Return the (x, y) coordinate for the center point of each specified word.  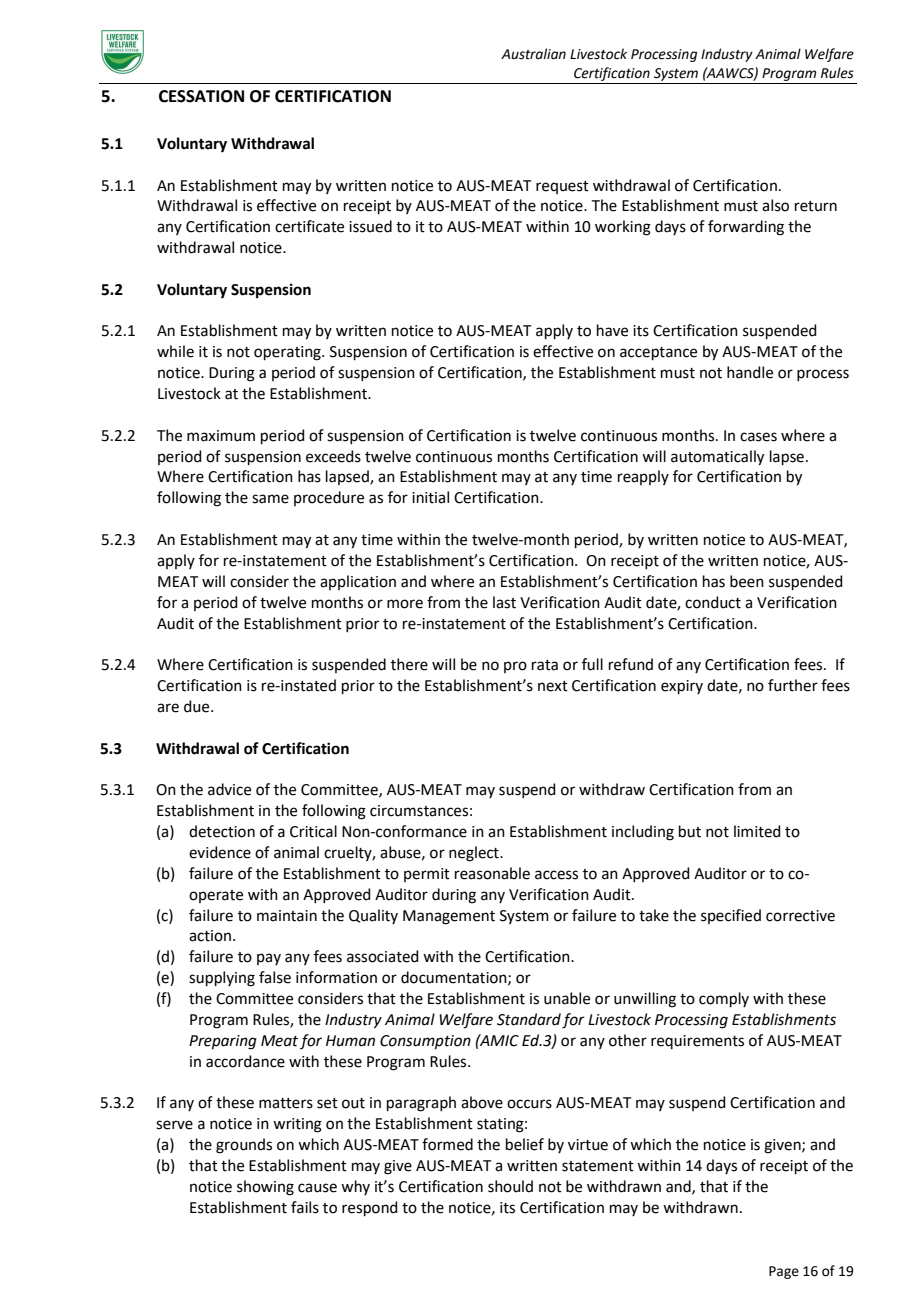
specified (731, 916)
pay (269, 959)
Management (449, 917)
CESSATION (201, 96)
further (793, 685)
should (510, 1186)
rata (545, 665)
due (198, 706)
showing (265, 1188)
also (775, 205)
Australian (533, 54)
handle (750, 372)
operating (288, 353)
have (612, 330)
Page (784, 1272)
